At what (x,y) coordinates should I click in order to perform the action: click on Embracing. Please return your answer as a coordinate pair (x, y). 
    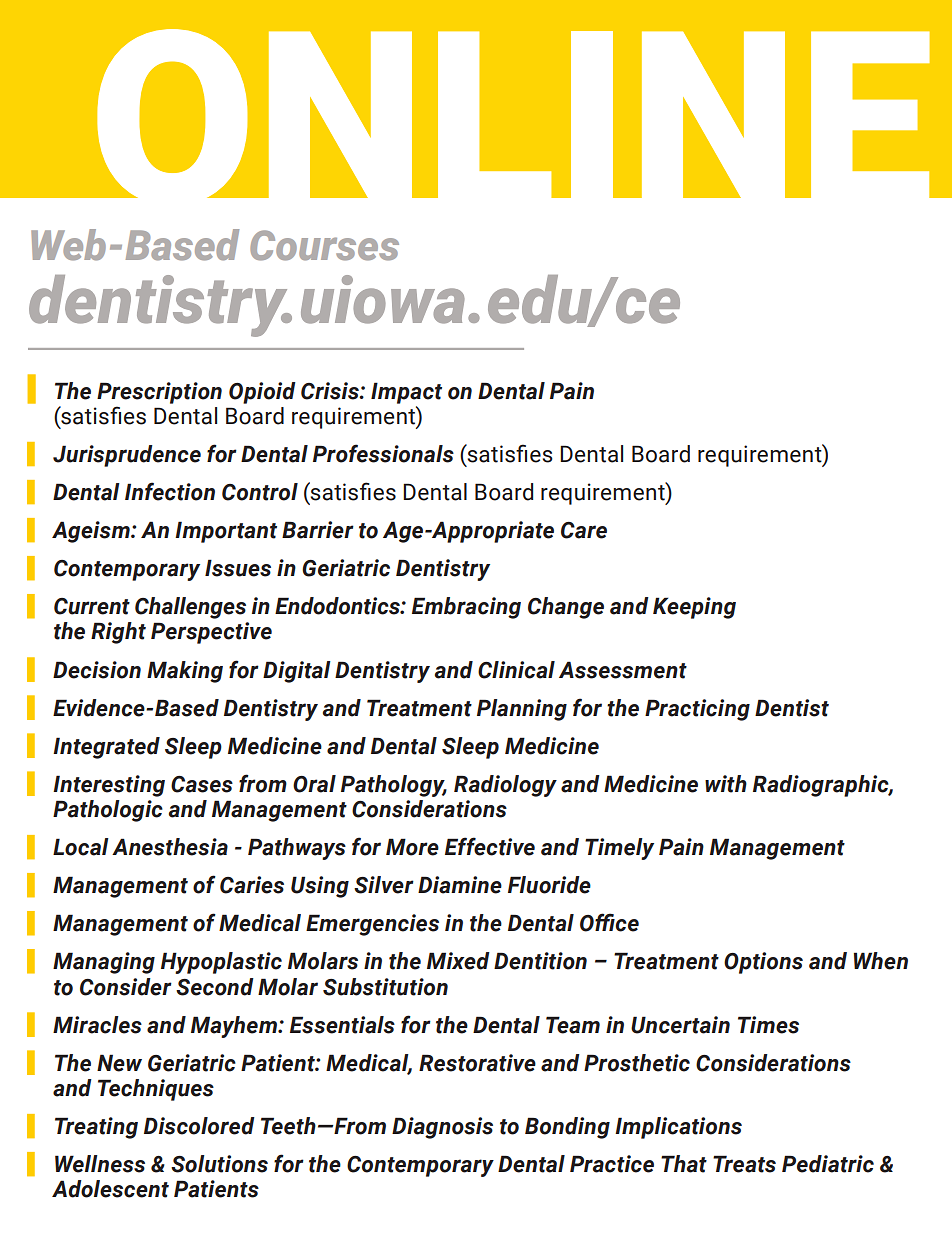
    Looking at the image, I should click on (466, 608).
